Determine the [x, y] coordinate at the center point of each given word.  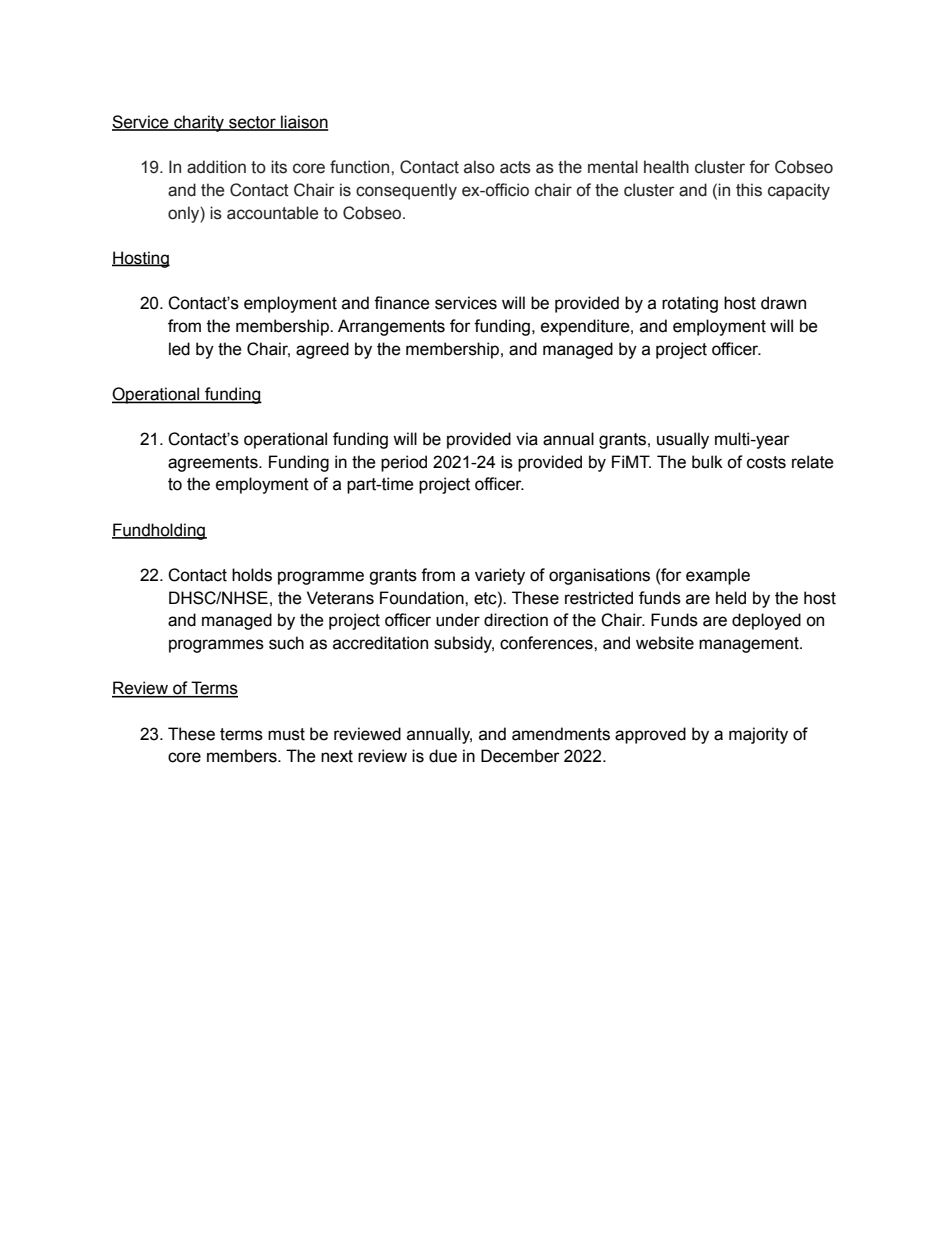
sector [252, 123]
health [666, 167]
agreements [214, 464]
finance [402, 303]
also [479, 167]
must [286, 734]
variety [500, 576]
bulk [707, 462]
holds [252, 575]
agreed [322, 350]
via [527, 439]
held [731, 598]
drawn [783, 303]
